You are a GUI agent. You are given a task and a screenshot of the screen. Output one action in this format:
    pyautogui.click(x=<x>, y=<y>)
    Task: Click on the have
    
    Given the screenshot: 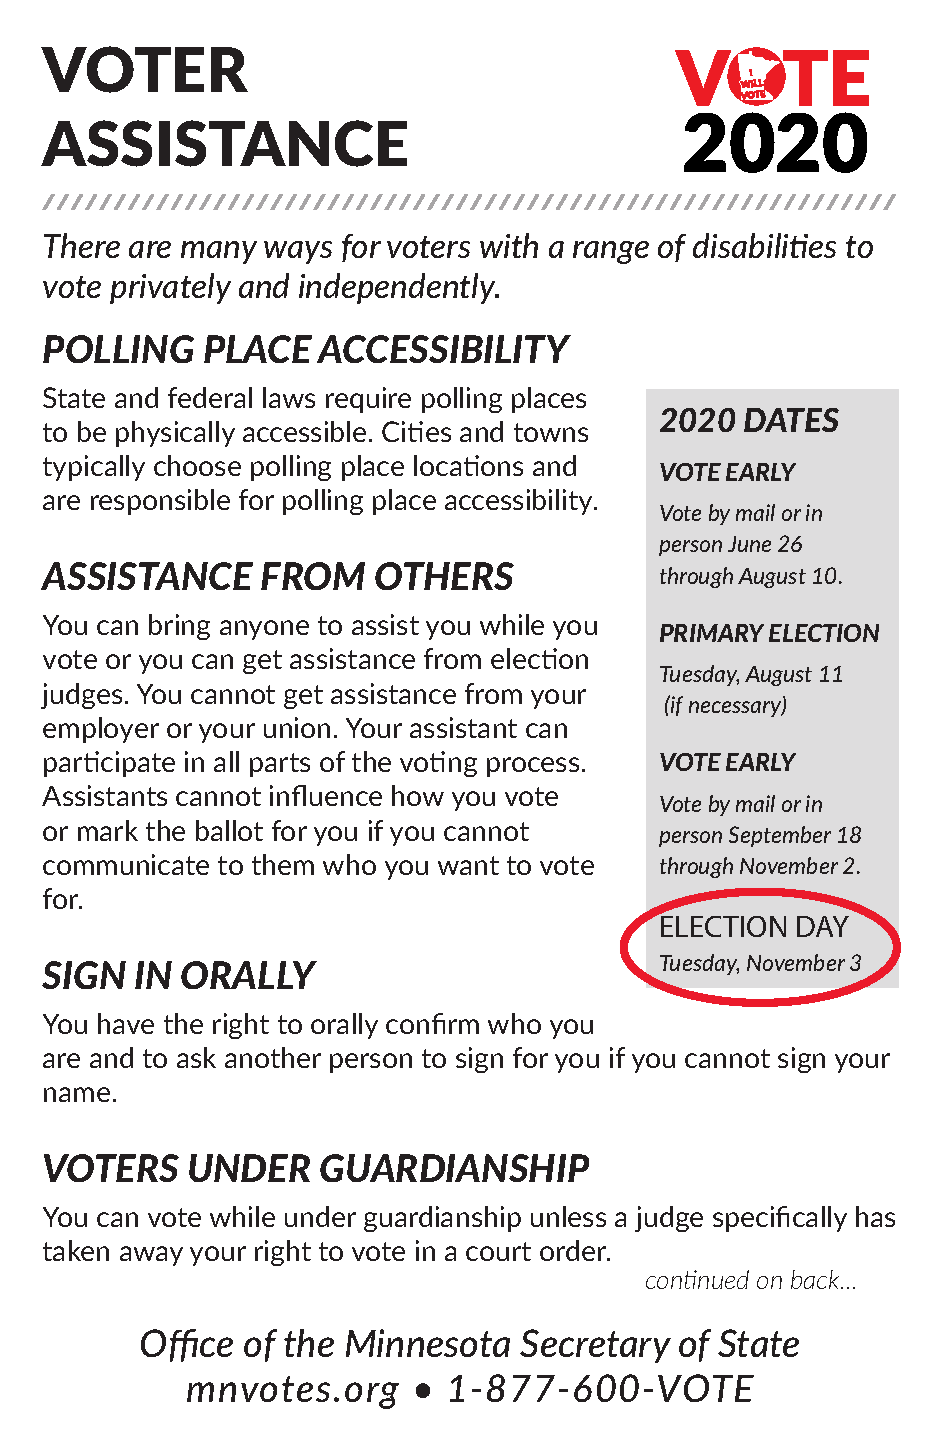 What is the action you would take?
    pyautogui.click(x=126, y=1023)
